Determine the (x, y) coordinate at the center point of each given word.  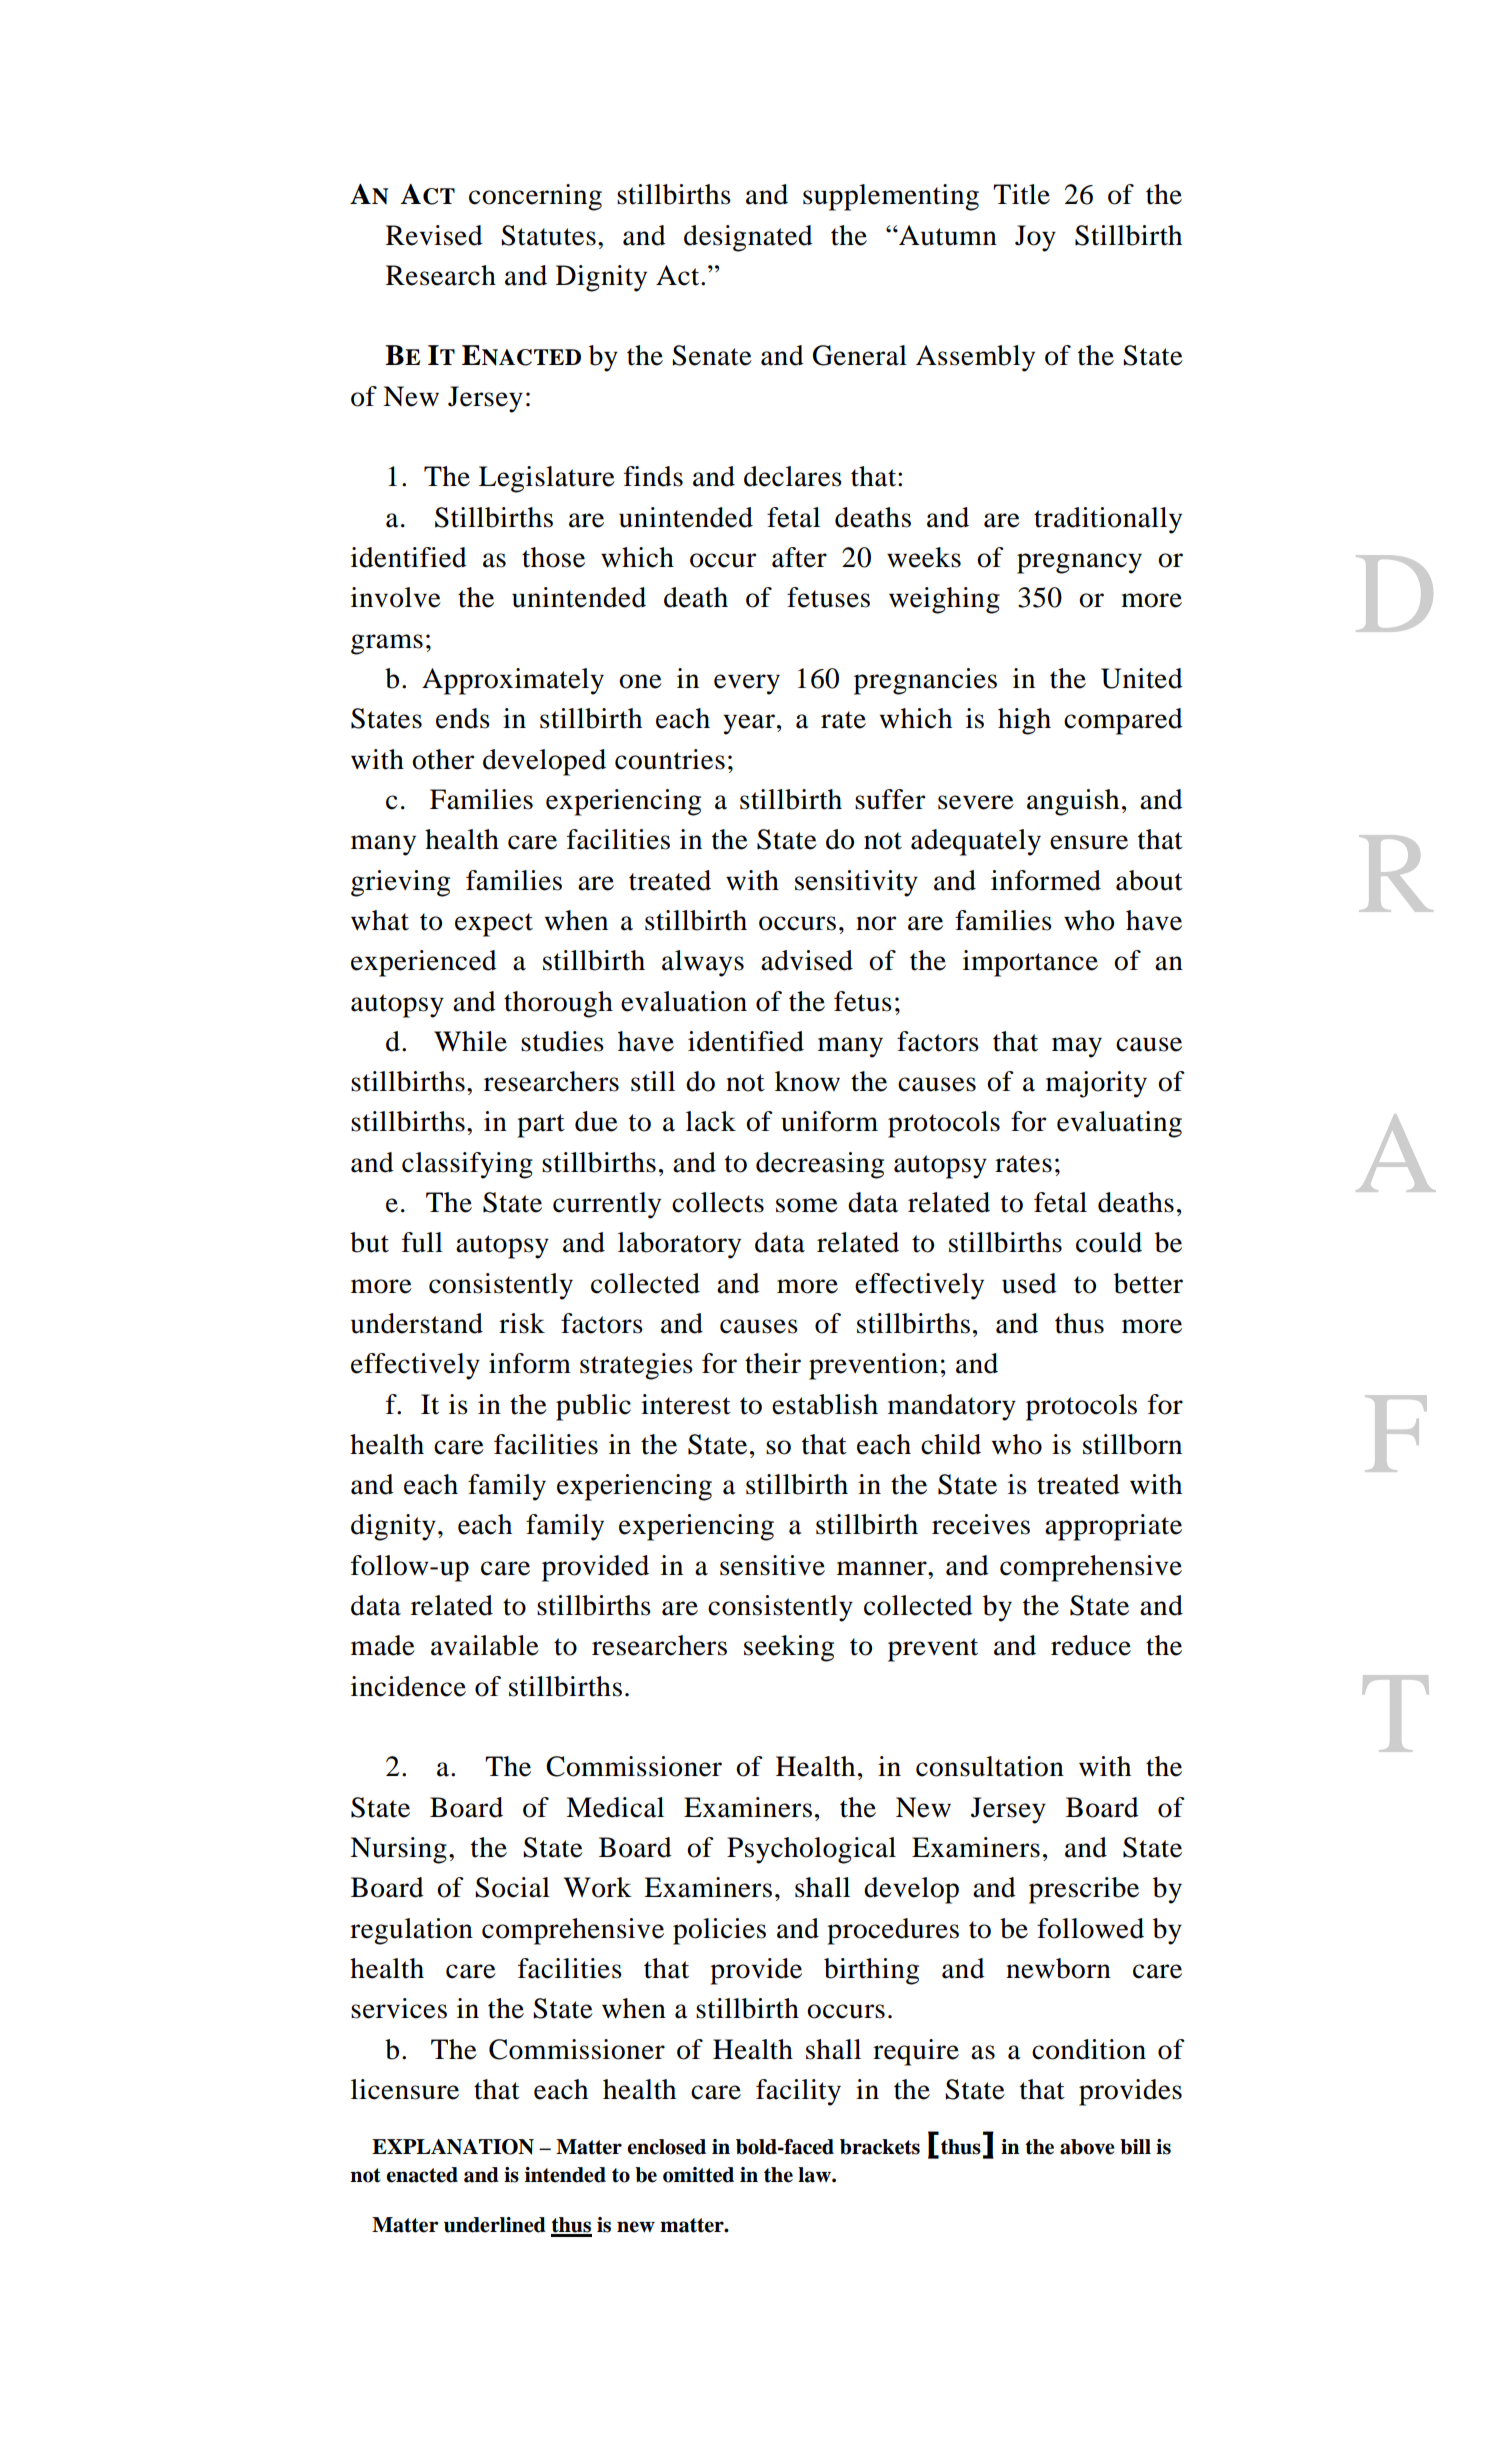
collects (718, 1202)
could (1109, 1242)
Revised (434, 235)
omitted (698, 2175)
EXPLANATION (453, 2147)
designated (748, 238)
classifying (467, 1165)
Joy (1035, 238)
